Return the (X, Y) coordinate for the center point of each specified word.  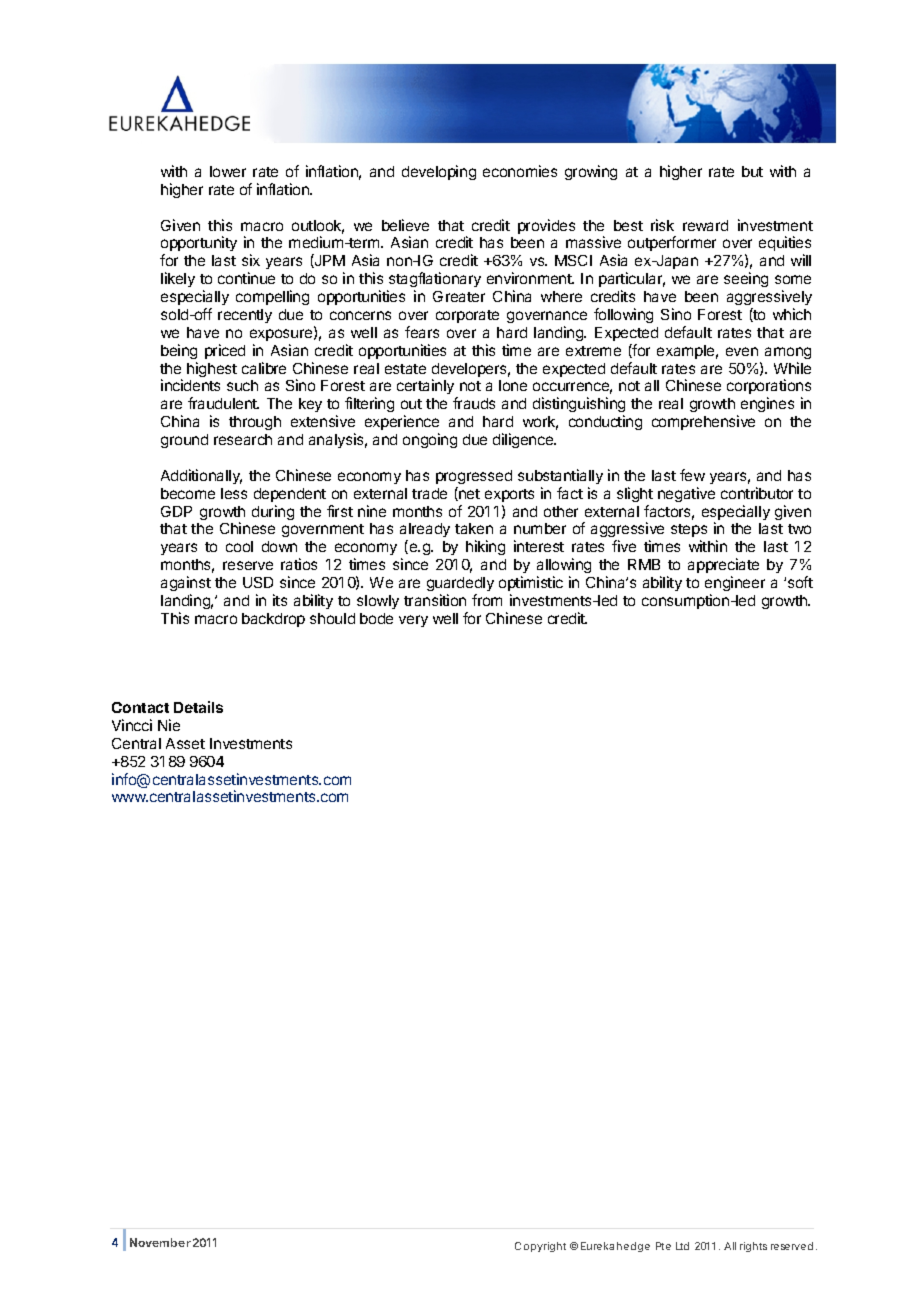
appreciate (723, 565)
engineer (735, 583)
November (160, 1242)
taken (474, 528)
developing (439, 172)
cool (239, 546)
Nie (169, 725)
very (413, 621)
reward (705, 225)
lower (228, 171)
